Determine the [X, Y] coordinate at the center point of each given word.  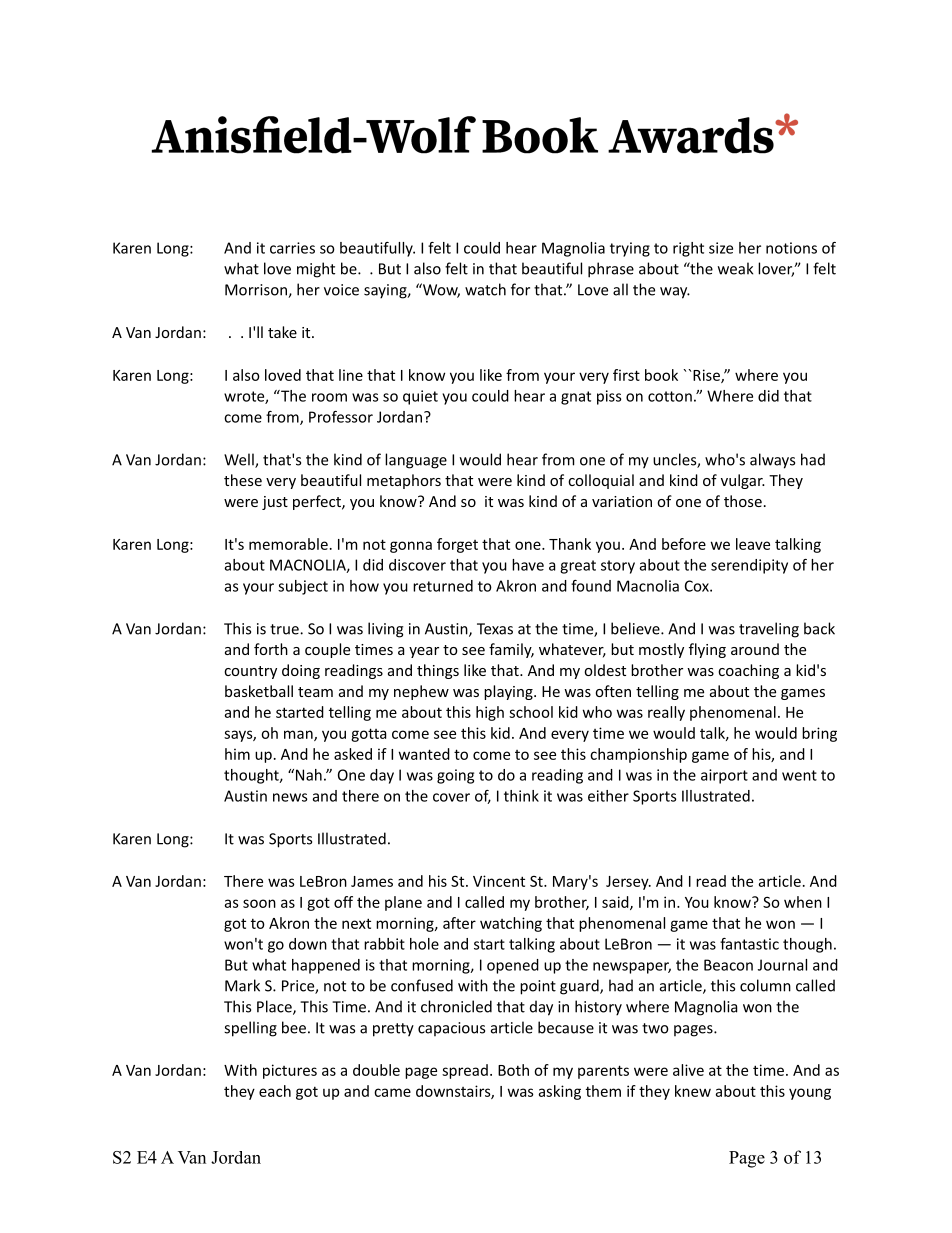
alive [688, 1070]
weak [735, 268]
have [528, 565]
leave [753, 544]
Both [513, 1070]
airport [724, 776]
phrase [611, 270]
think [521, 796]
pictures [290, 1071]
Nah [309, 775]
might [316, 270]
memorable [288, 544]
